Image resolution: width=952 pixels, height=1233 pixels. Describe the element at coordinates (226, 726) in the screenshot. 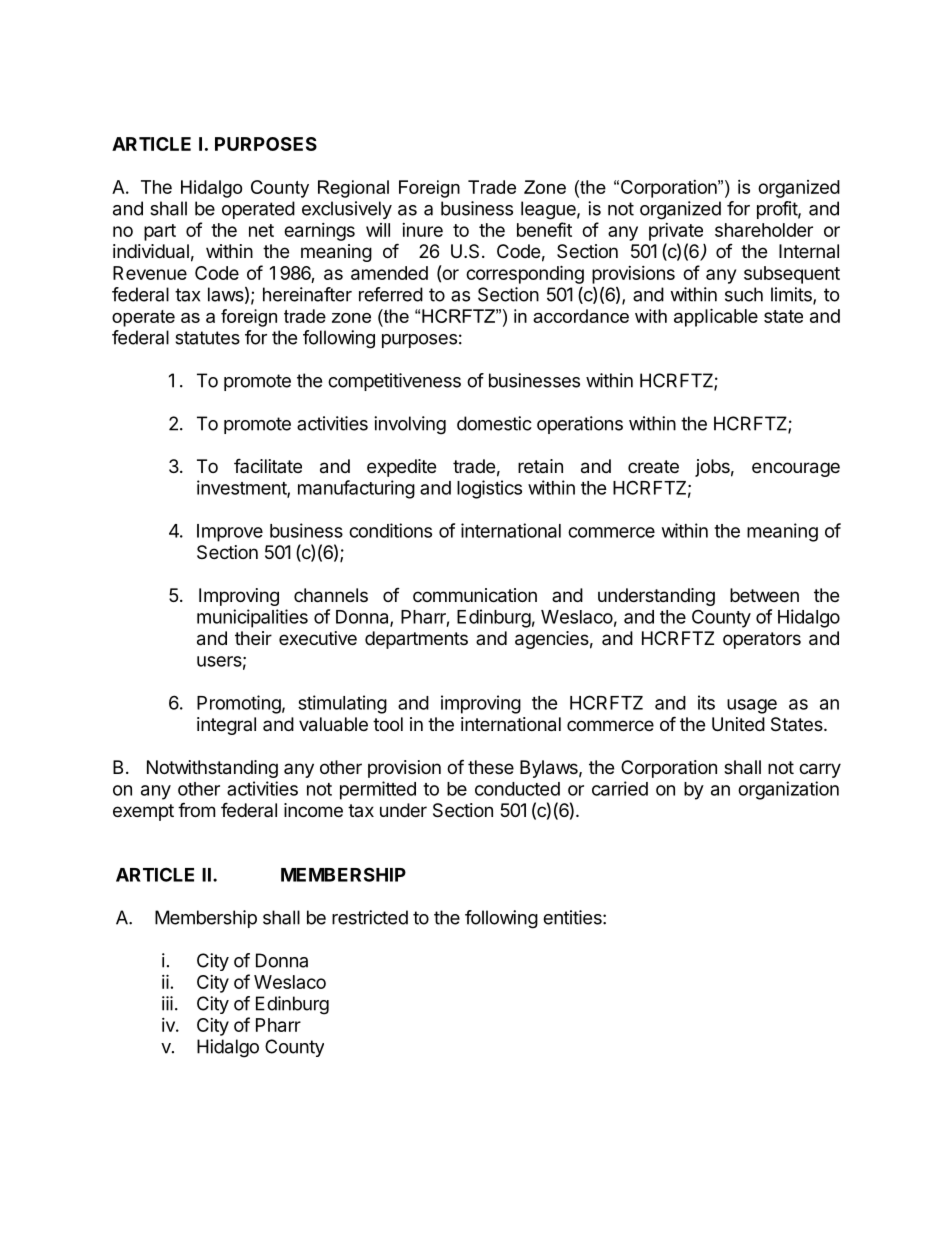

I see `integral` at that location.
